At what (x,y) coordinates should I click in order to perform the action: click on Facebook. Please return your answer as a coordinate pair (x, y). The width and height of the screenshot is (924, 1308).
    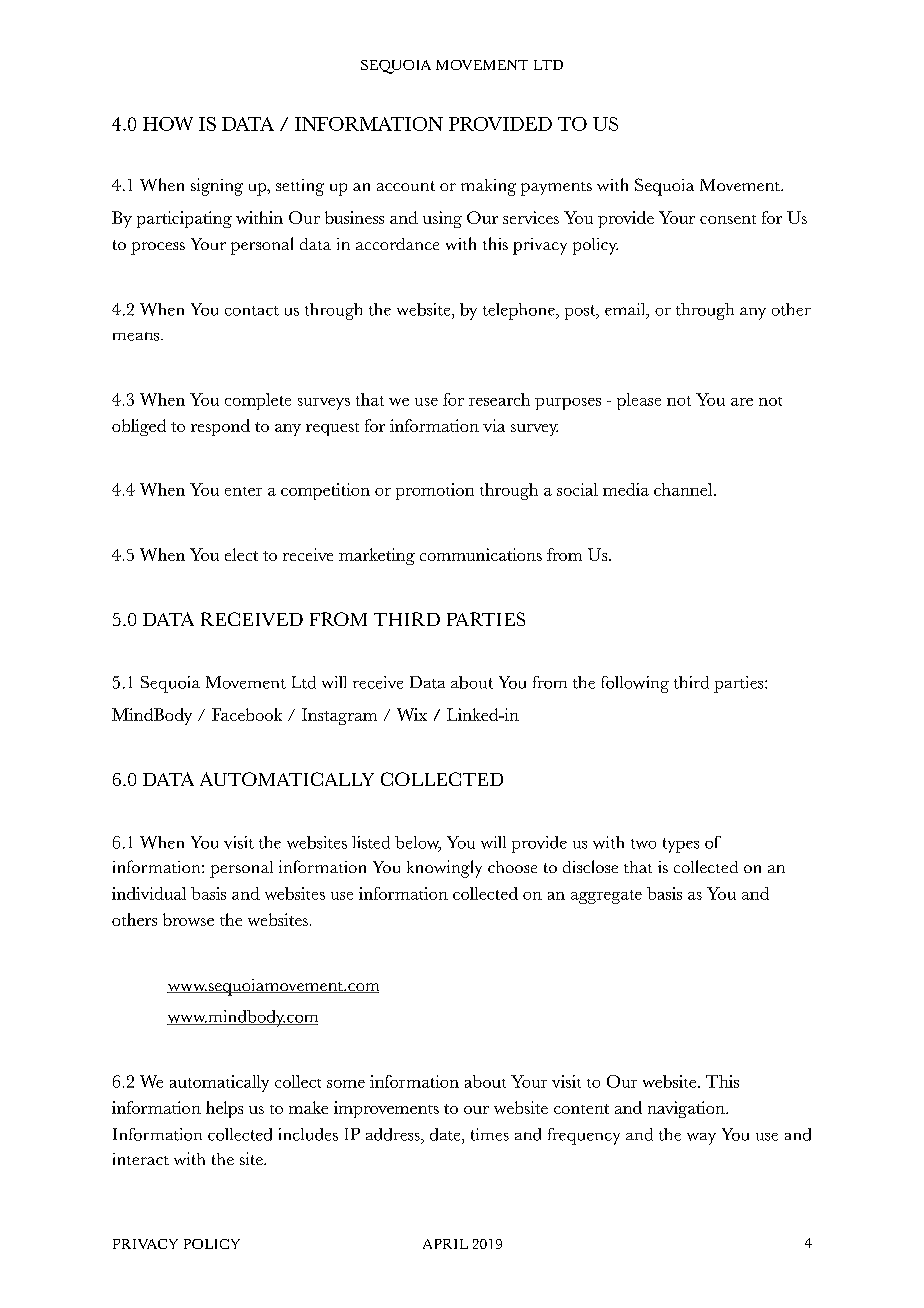
    Looking at the image, I should click on (247, 714).
